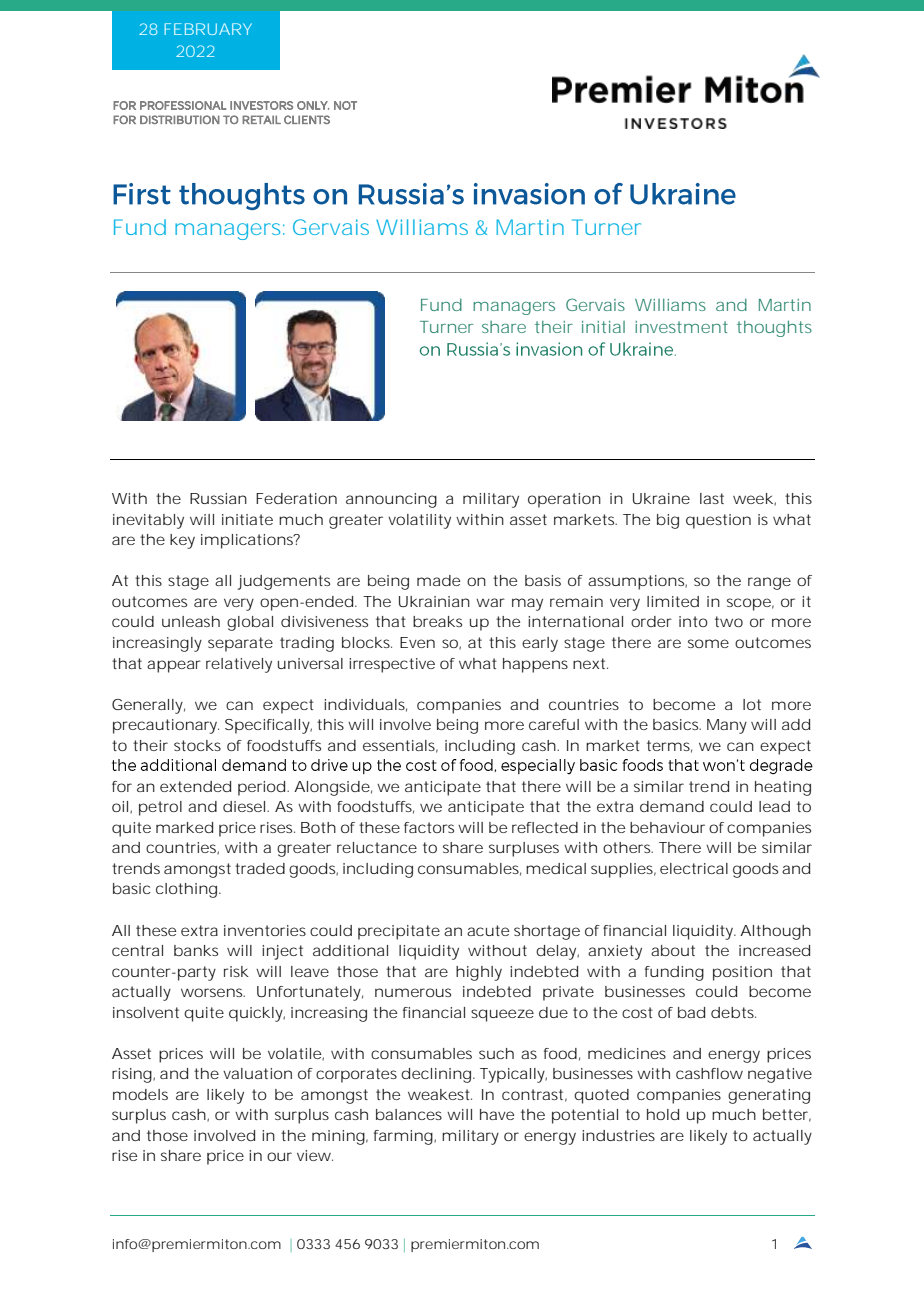  Describe the element at coordinates (438, 580) in the screenshot. I see `made` at that location.
